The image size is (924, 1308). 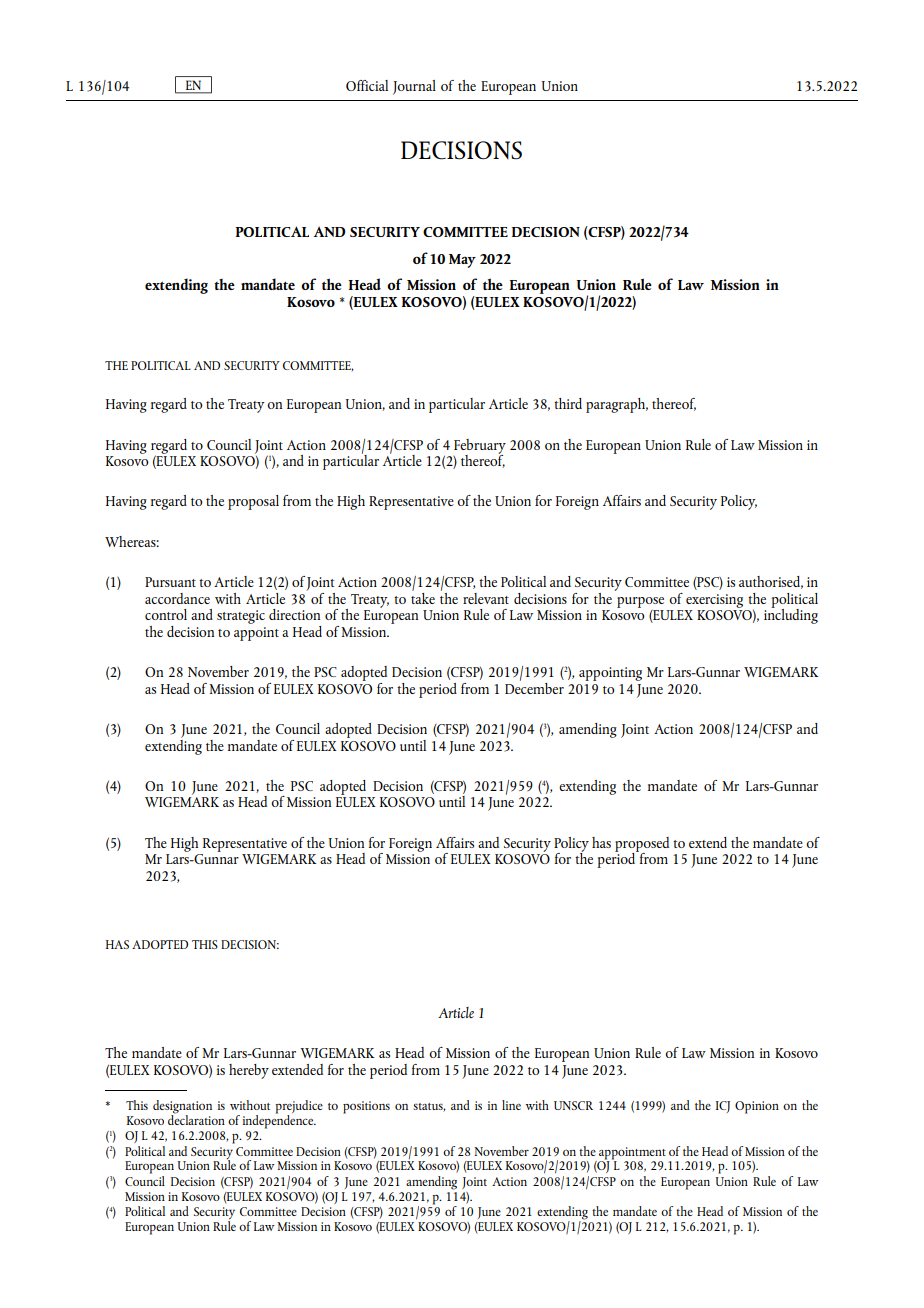 What do you see at coordinates (241, 617) in the image?
I see `strategic` at bounding box center [241, 617].
